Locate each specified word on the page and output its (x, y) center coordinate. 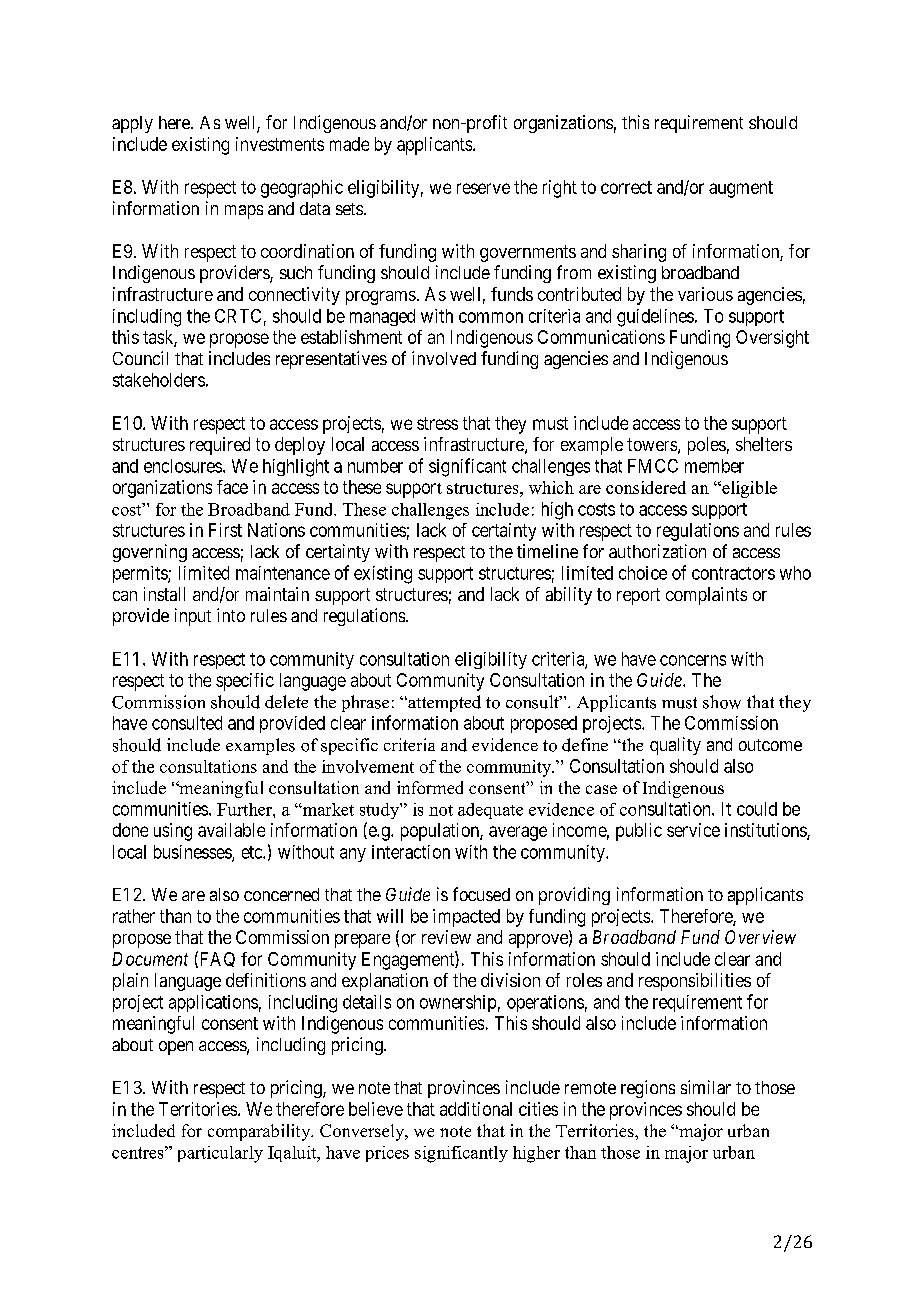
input (193, 617)
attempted (443, 703)
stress (437, 423)
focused (481, 894)
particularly (220, 1154)
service (693, 830)
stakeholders (159, 380)
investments (280, 144)
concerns (693, 660)
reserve (483, 188)
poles (707, 446)
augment (741, 189)
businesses (193, 853)
